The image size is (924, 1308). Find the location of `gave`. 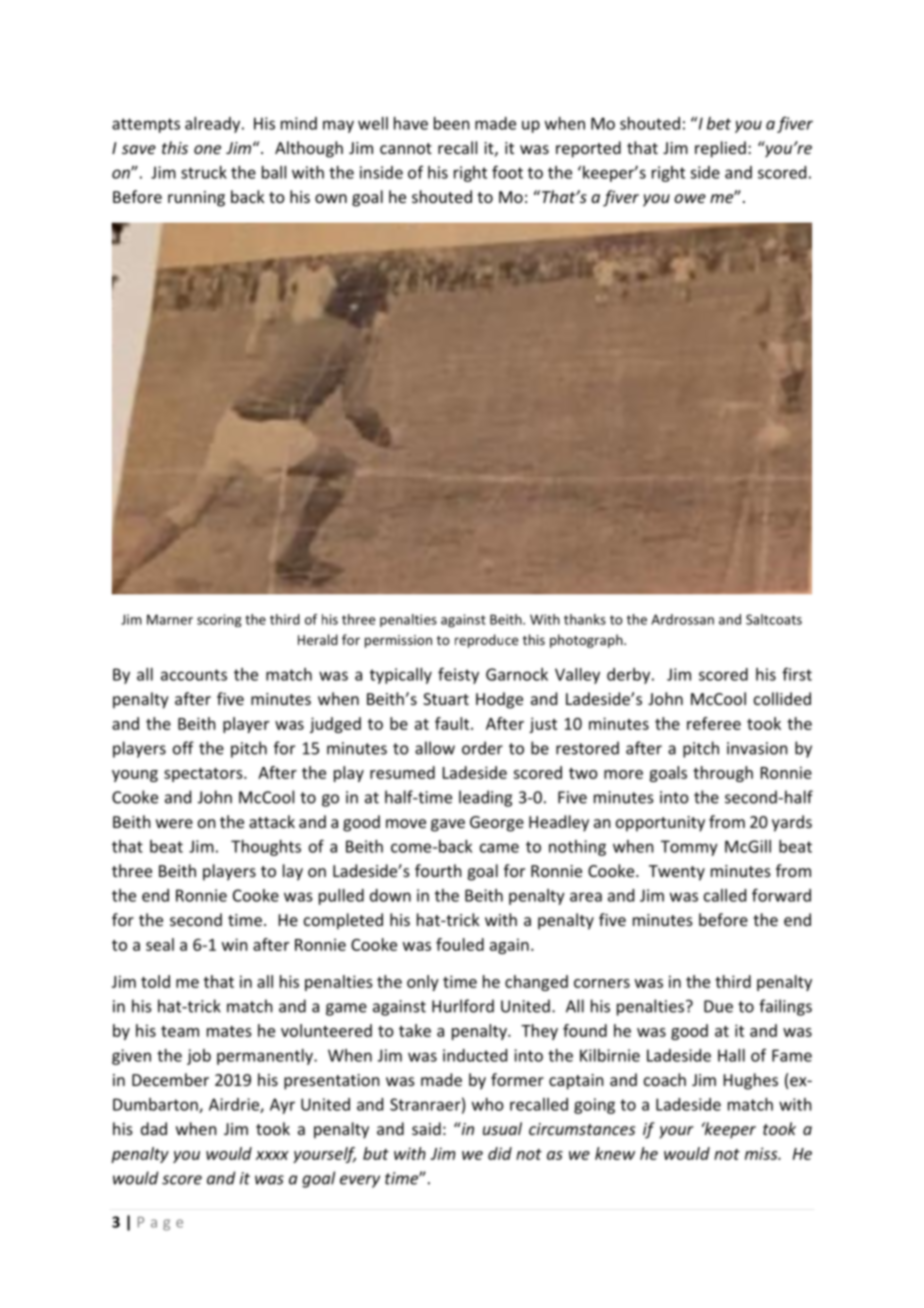

gave is located at coordinates (448, 825).
